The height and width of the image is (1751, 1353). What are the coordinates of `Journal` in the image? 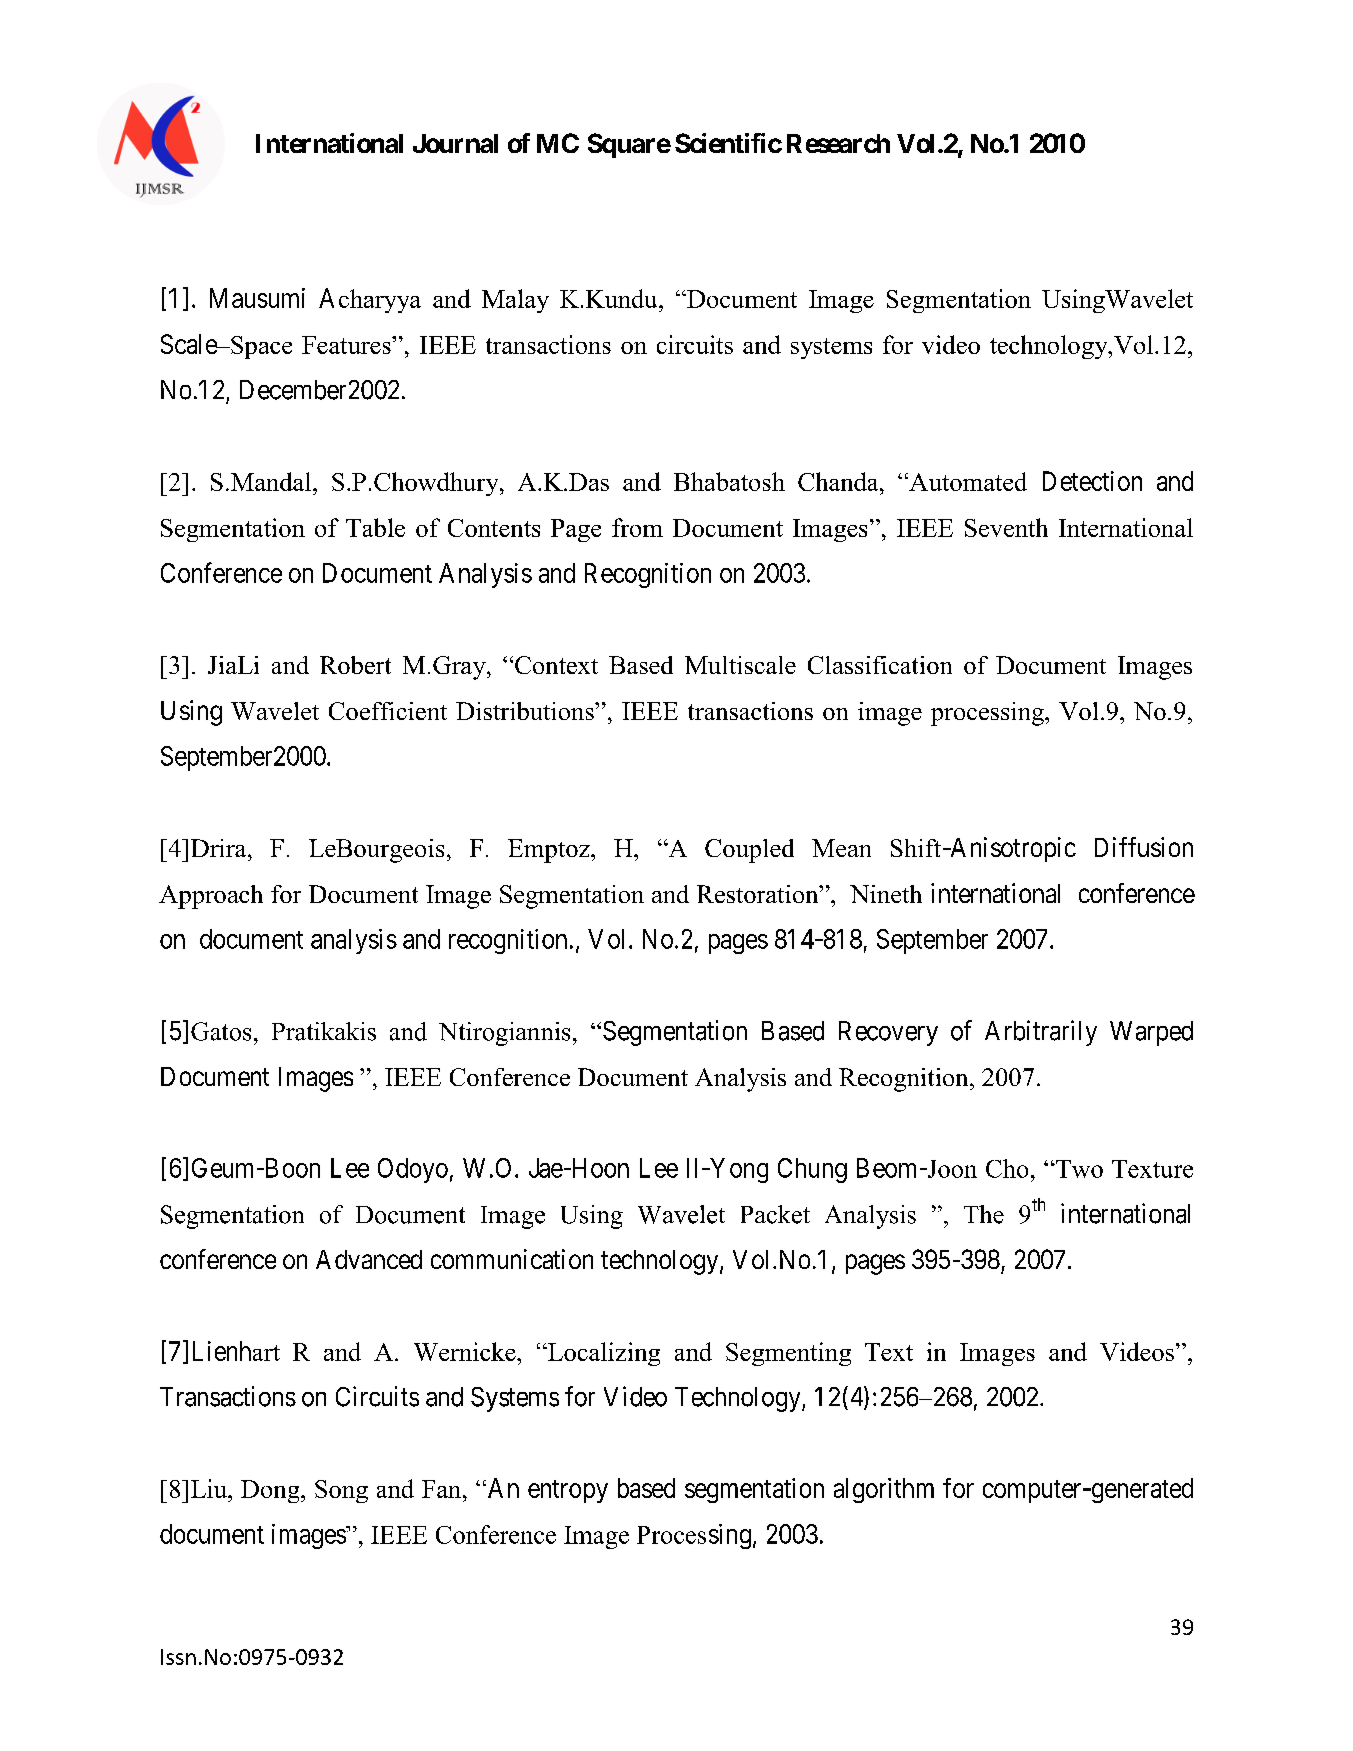 It's located at (455, 143).
